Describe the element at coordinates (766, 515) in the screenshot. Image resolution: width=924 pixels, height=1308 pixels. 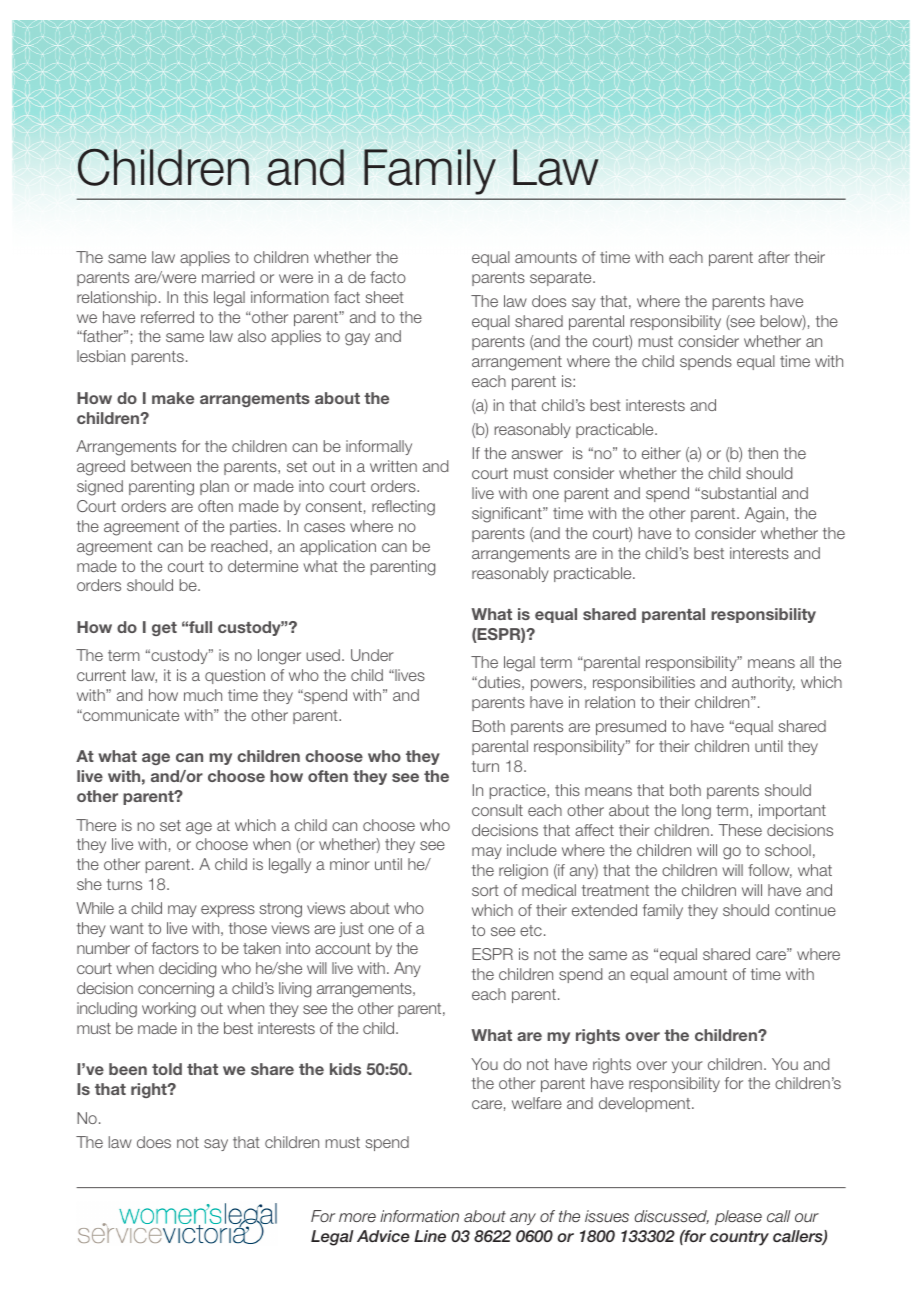
I see `Again` at that location.
